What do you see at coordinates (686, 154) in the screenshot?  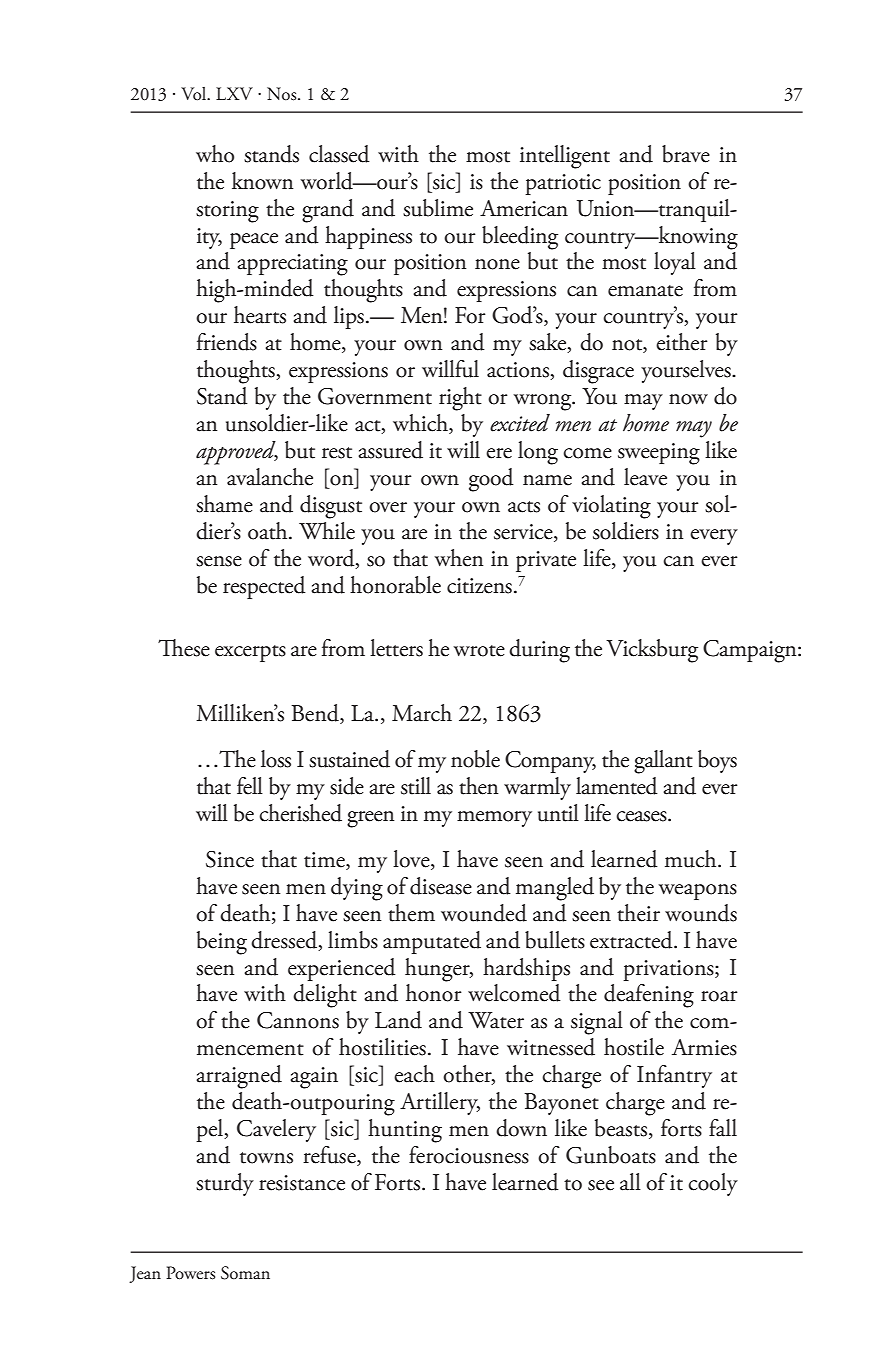 I see `brave` at bounding box center [686, 154].
